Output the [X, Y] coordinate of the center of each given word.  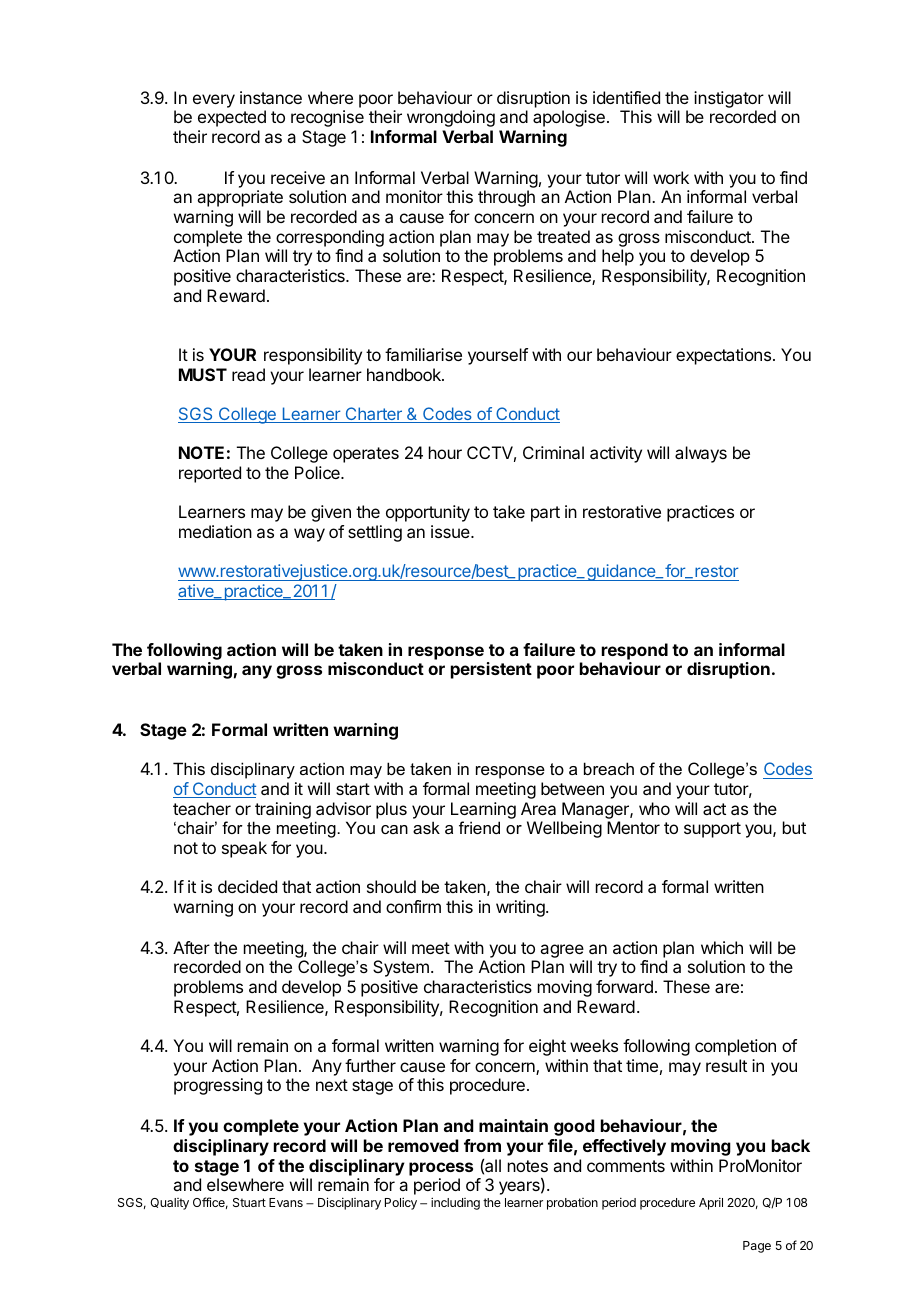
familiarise [423, 354]
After [191, 947]
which [722, 947]
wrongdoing [451, 118]
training [283, 810]
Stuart [249, 1202]
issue [451, 531]
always [701, 454]
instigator [729, 99]
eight [547, 1047]
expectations [723, 356]
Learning [483, 810]
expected [232, 118]
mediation [215, 531]
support [712, 830]
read [248, 374]
